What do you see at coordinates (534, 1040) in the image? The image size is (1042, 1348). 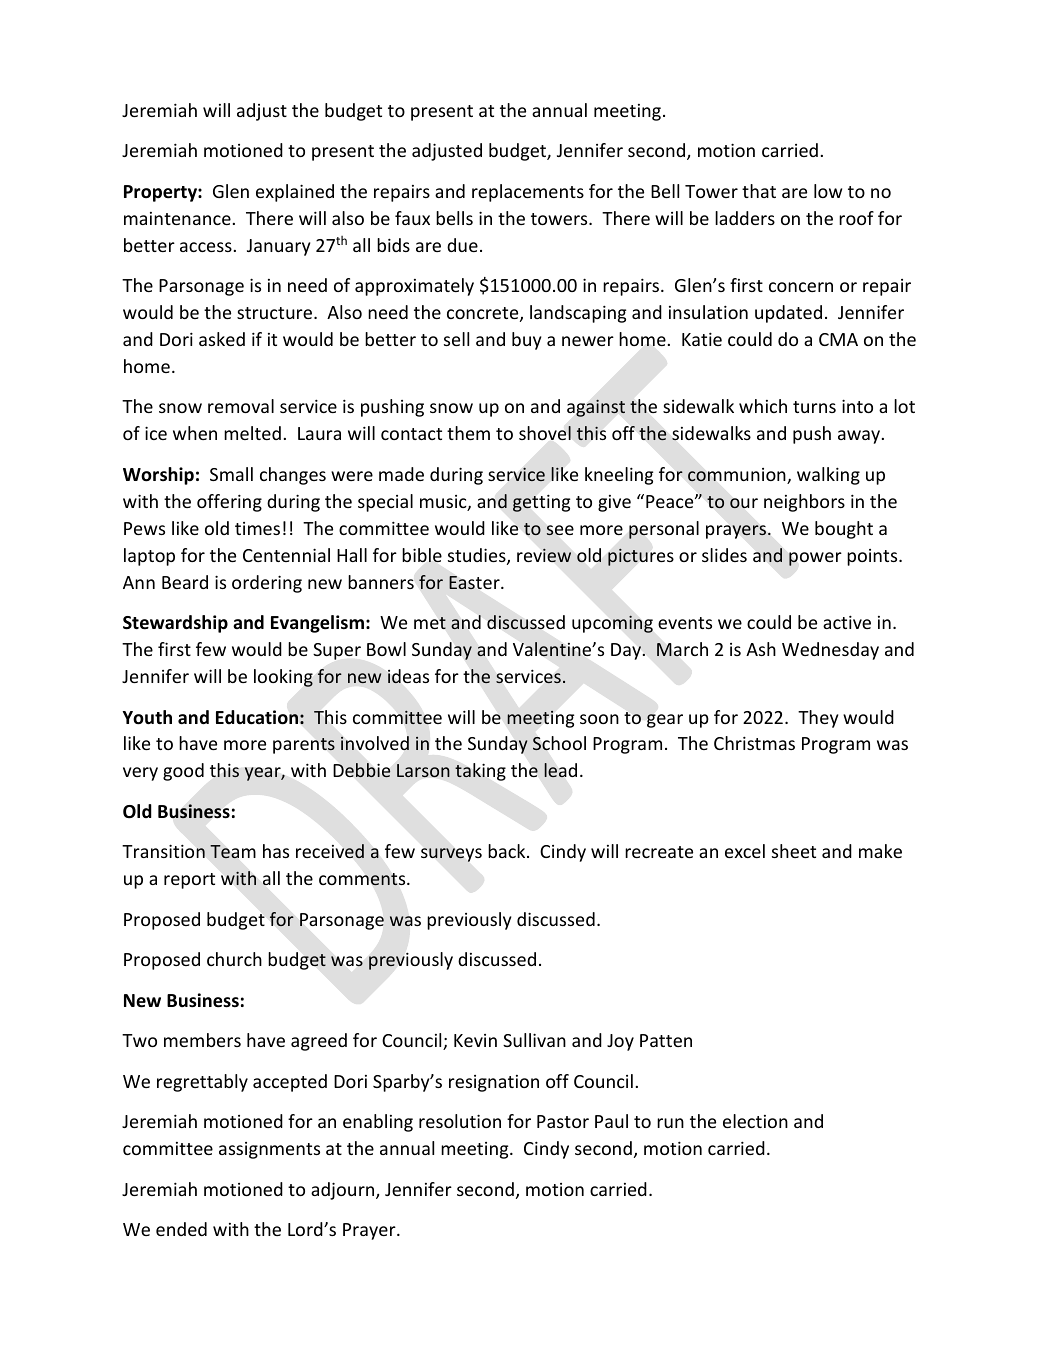 I see `Sullivan` at bounding box center [534, 1040].
